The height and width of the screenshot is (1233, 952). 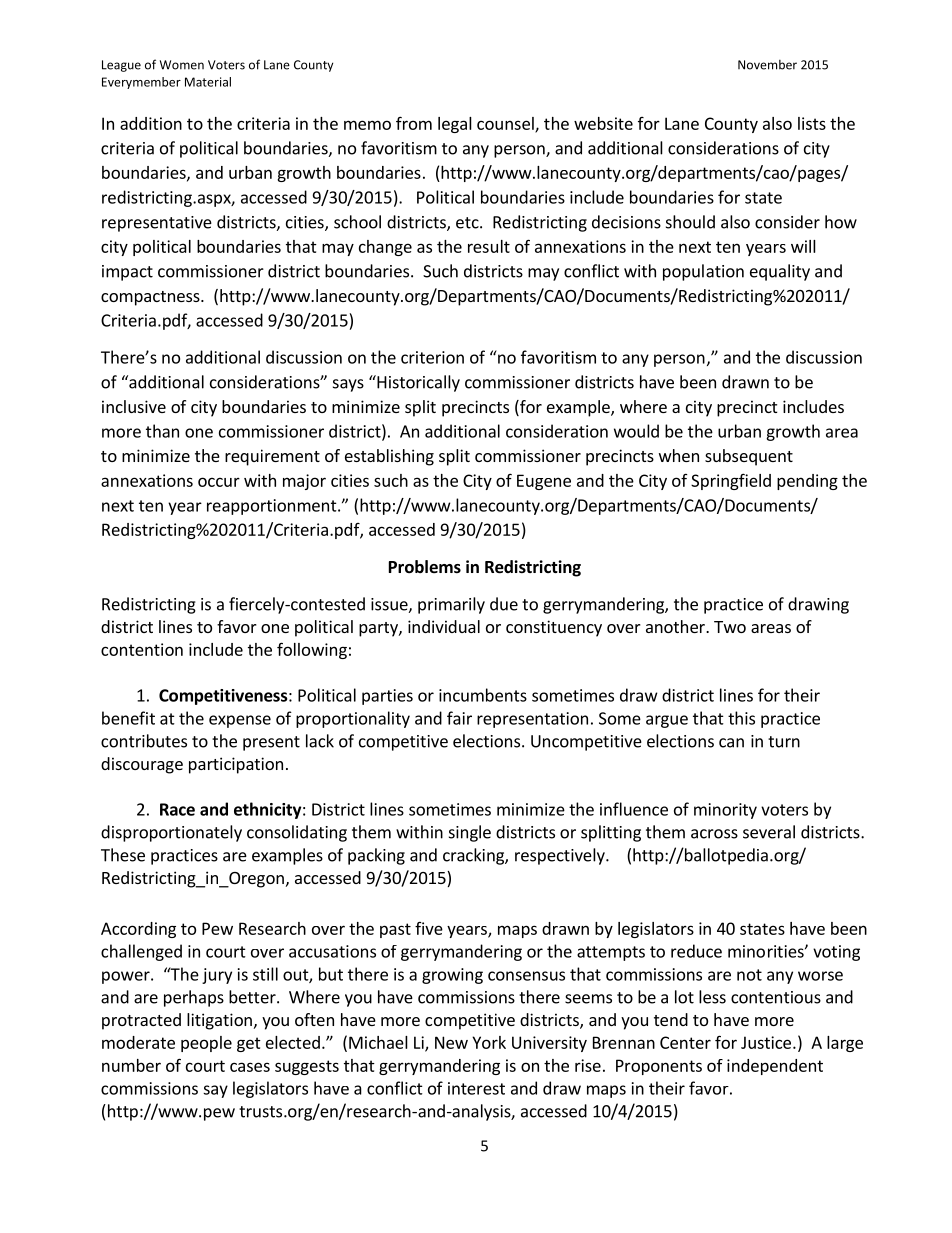 What do you see at coordinates (489, 1042) in the screenshot?
I see `York` at bounding box center [489, 1042].
